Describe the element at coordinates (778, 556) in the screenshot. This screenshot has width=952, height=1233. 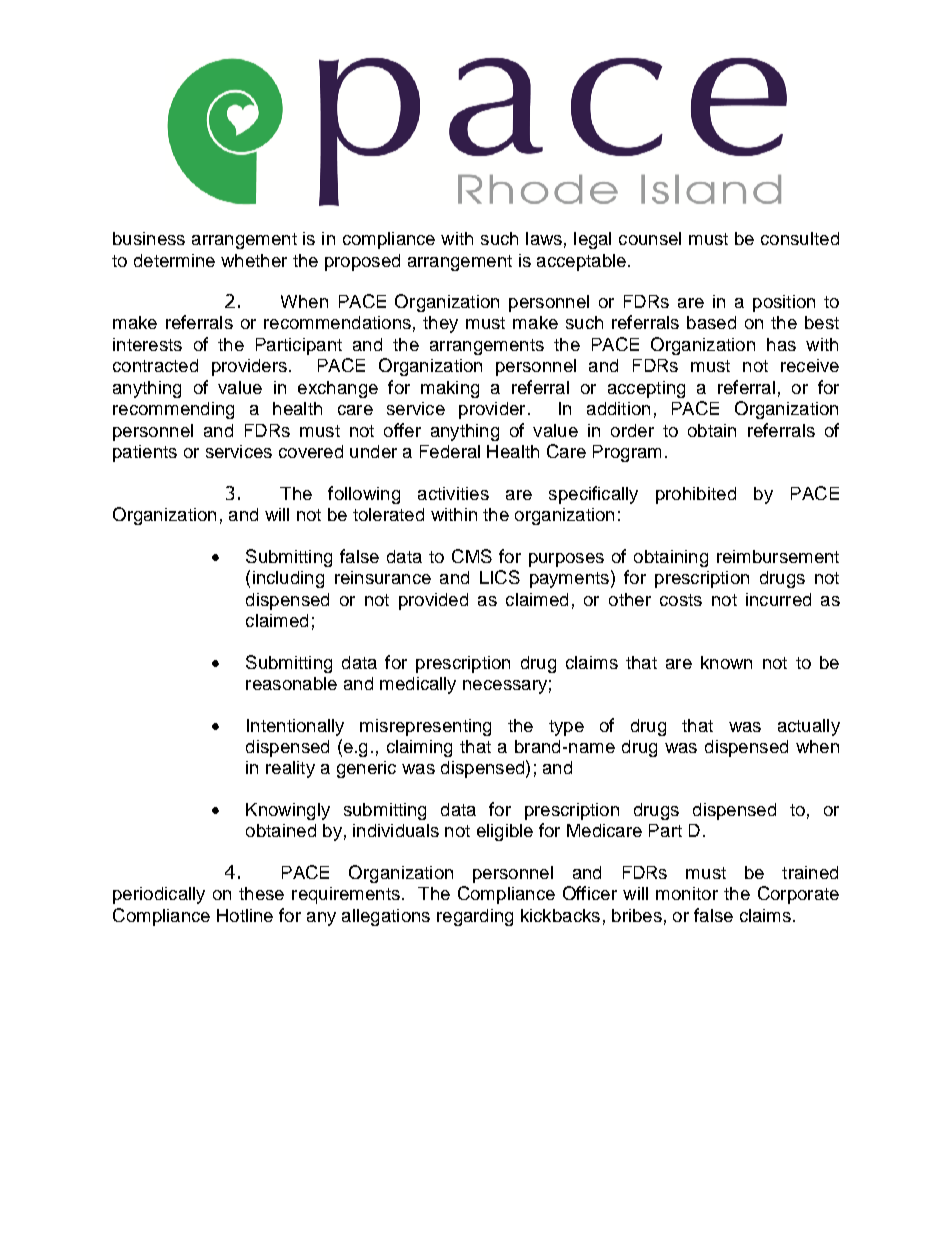
I see `reimbursement` at that location.
